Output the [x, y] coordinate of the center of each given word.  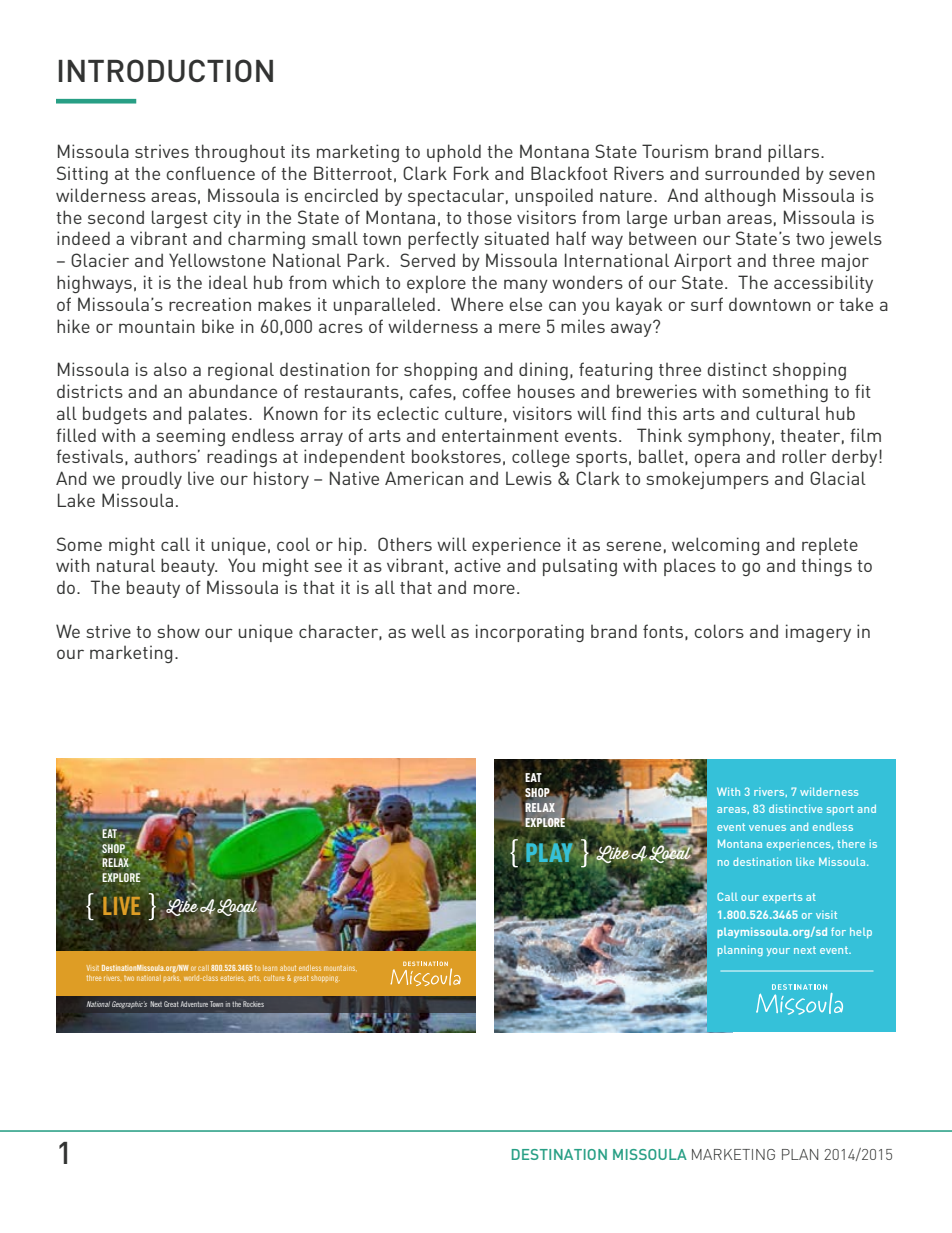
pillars [795, 153]
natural [126, 565]
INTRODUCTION [166, 70]
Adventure [194, 1004]
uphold [454, 153]
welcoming [715, 546]
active [477, 565]
